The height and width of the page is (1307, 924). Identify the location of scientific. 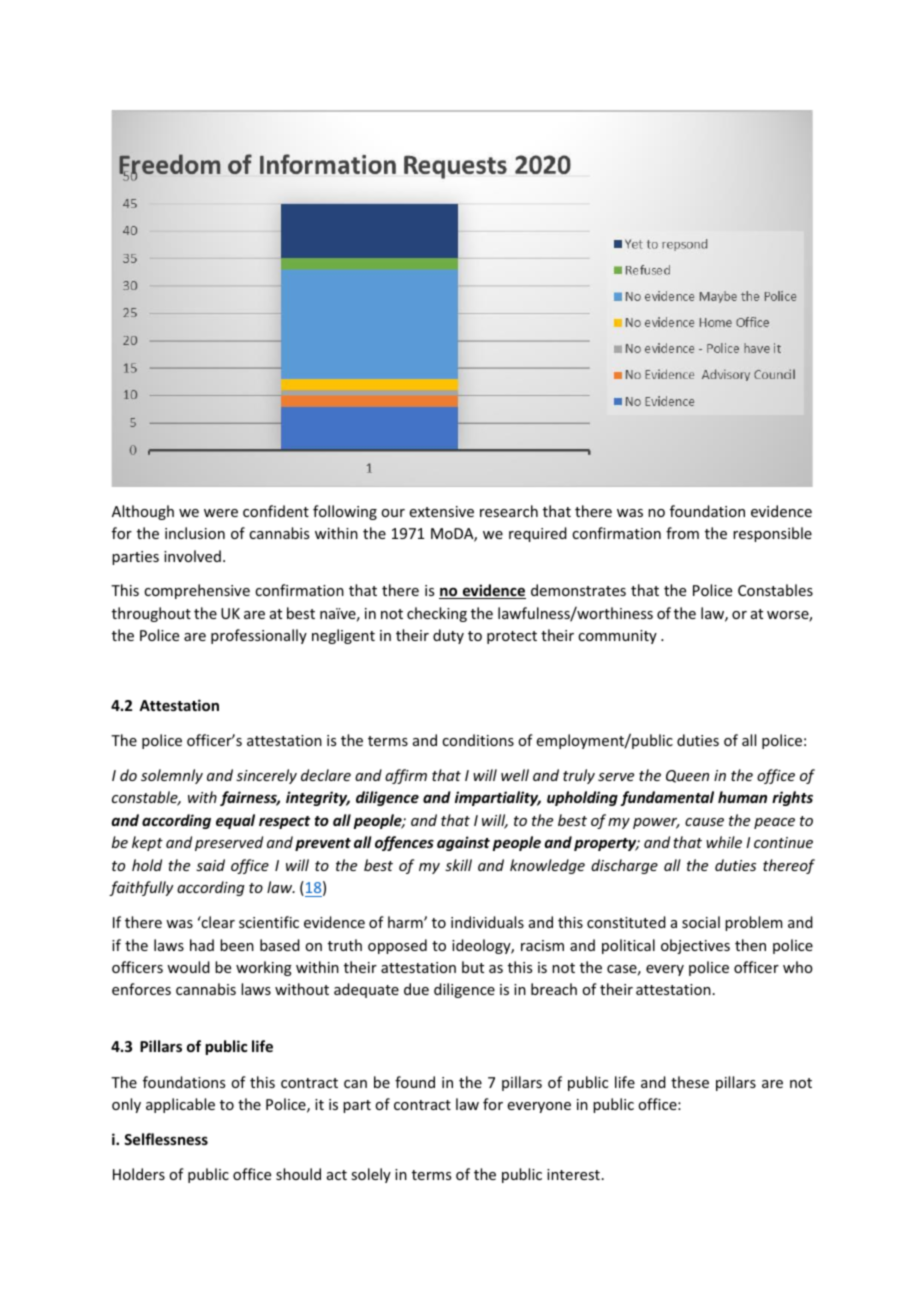
(269, 922).
